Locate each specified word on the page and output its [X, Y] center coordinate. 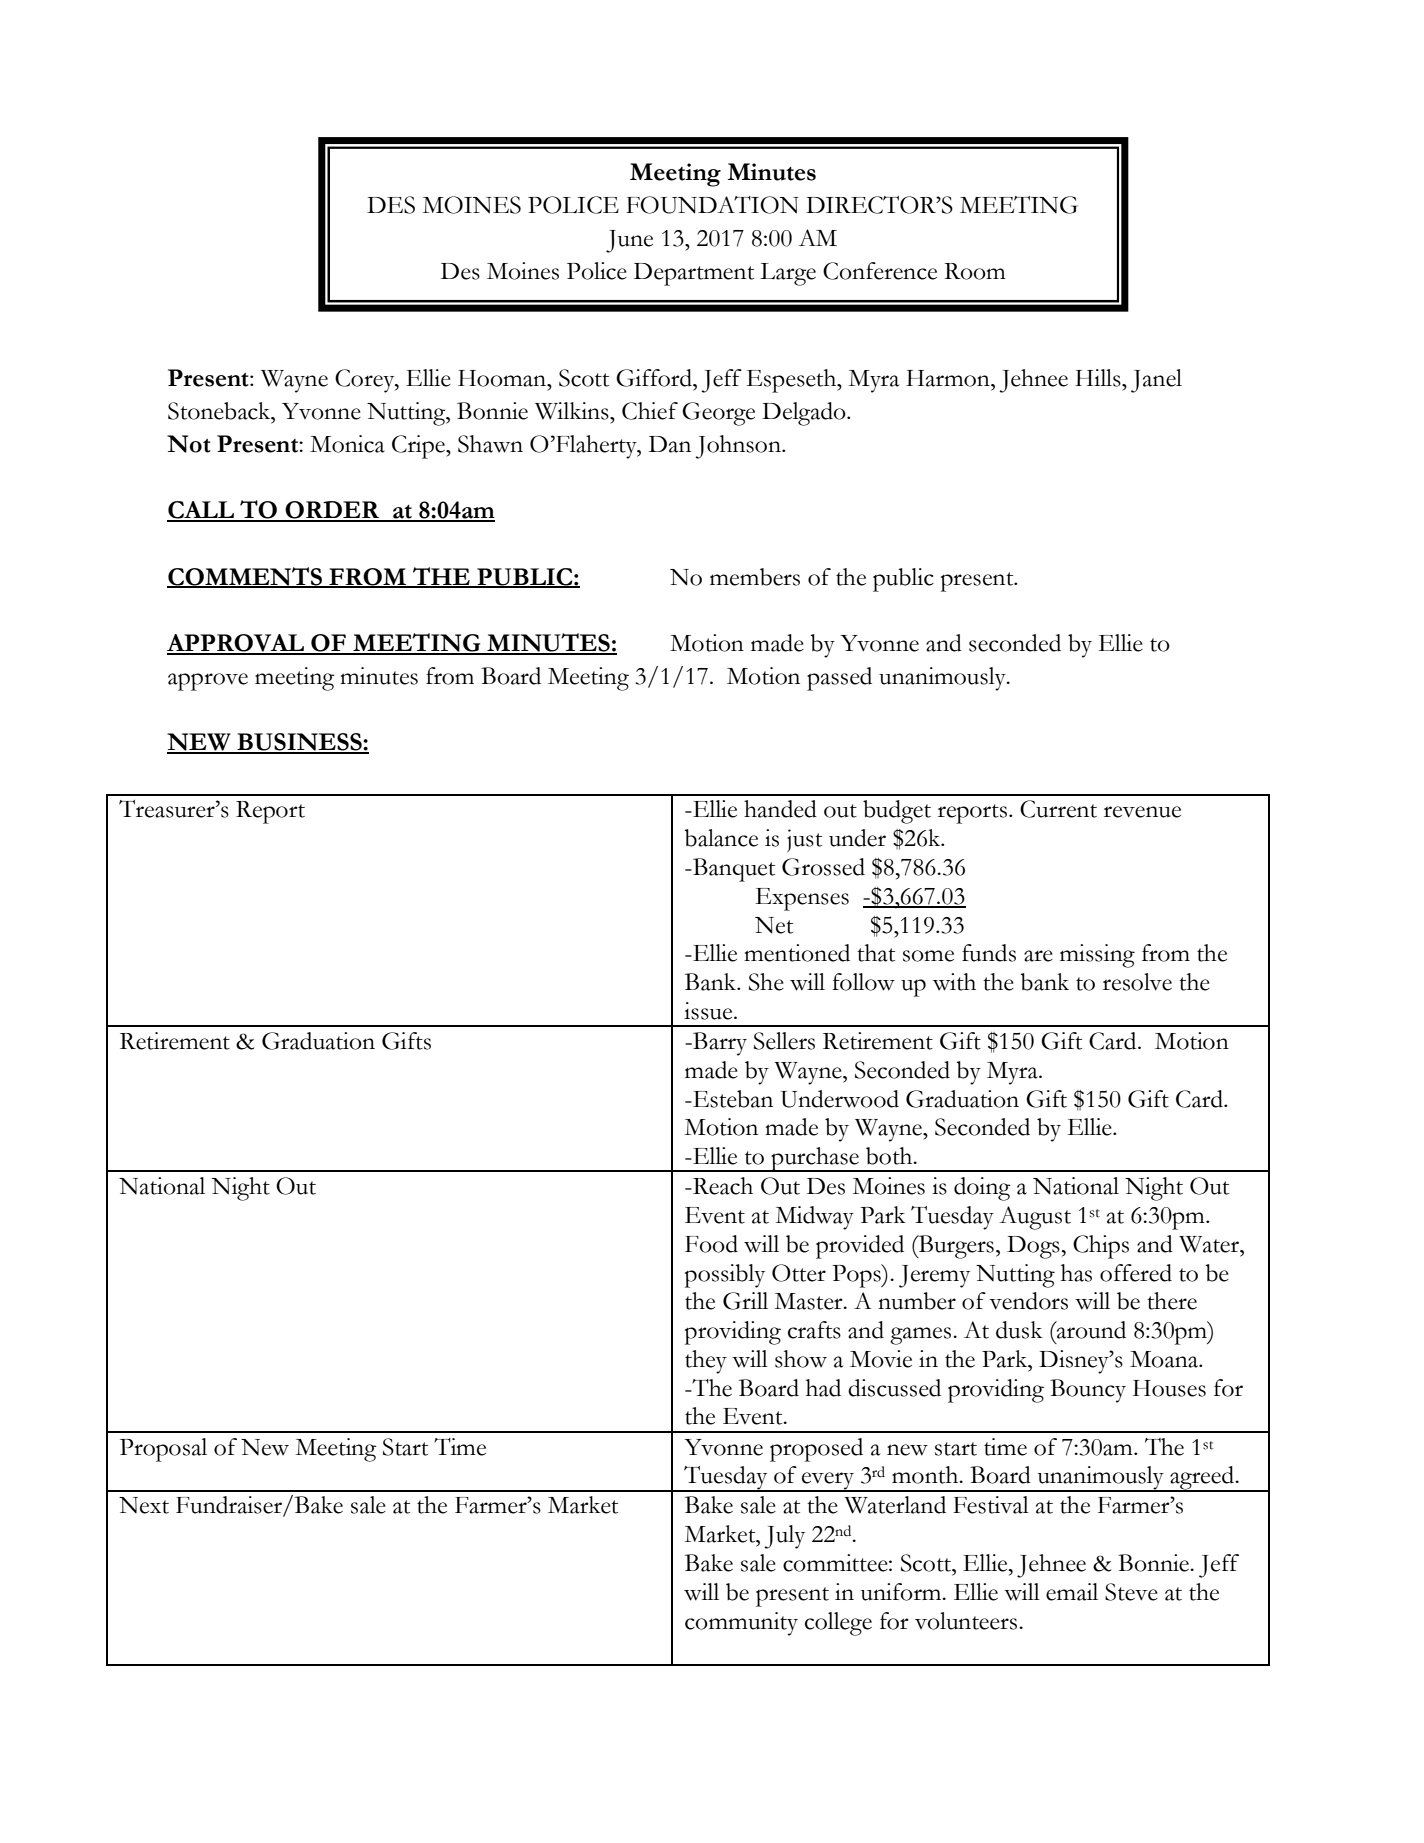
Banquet [733, 870]
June [629, 241]
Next [144, 1505]
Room [975, 271]
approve [208, 682]
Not [189, 444]
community [741, 1624]
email [1072, 1592]
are [1038, 956]
